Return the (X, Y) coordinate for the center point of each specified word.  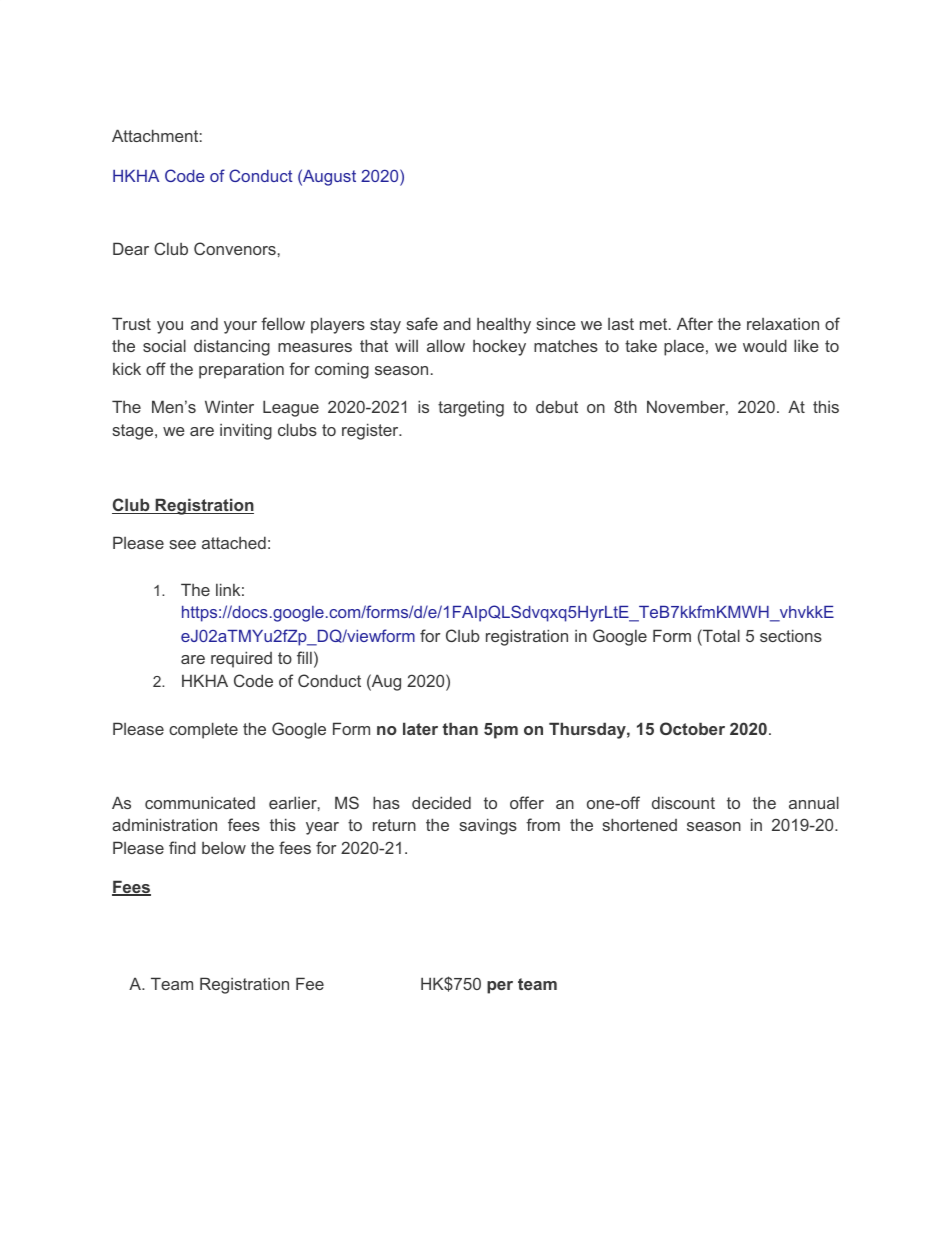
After (695, 323)
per (500, 987)
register (371, 431)
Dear (131, 248)
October (692, 728)
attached (234, 542)
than (460, 728)
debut (557, 406)
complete (203, 730)
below (224, 848)
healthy (504, 325)
